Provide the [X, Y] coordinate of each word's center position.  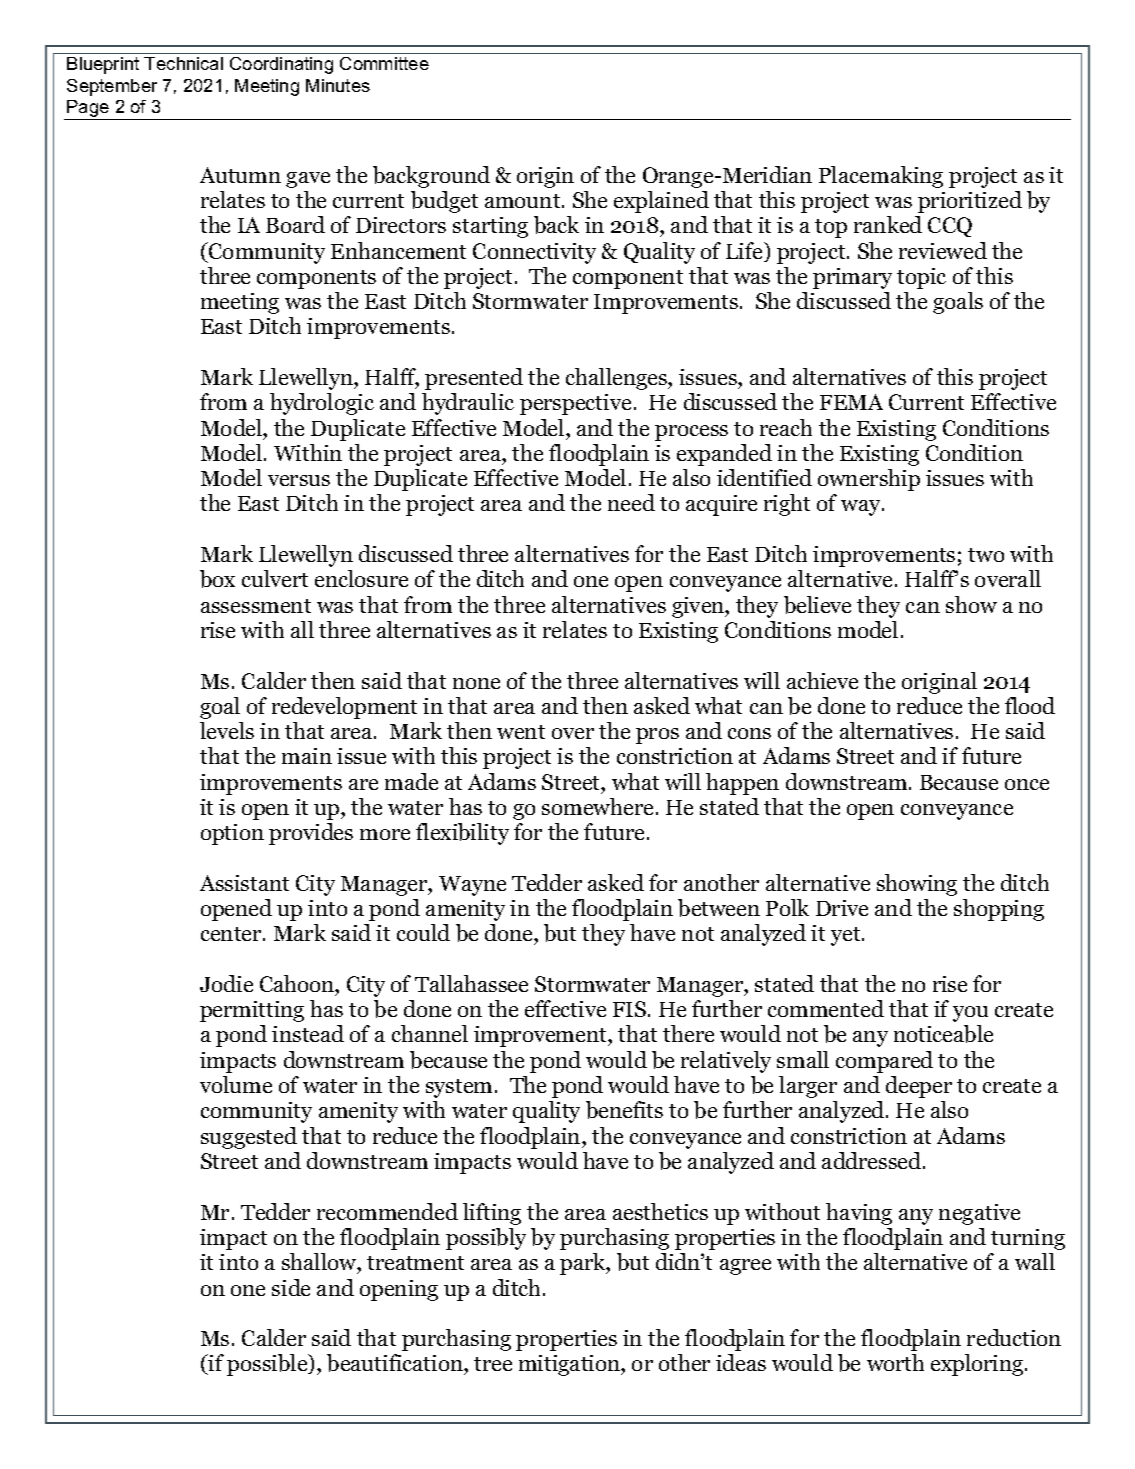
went [521, 732]
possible [268, 1365]
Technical [183, 63]
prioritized [970, 202]
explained [661, 202]
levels [227, 730]
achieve [822, 680]
